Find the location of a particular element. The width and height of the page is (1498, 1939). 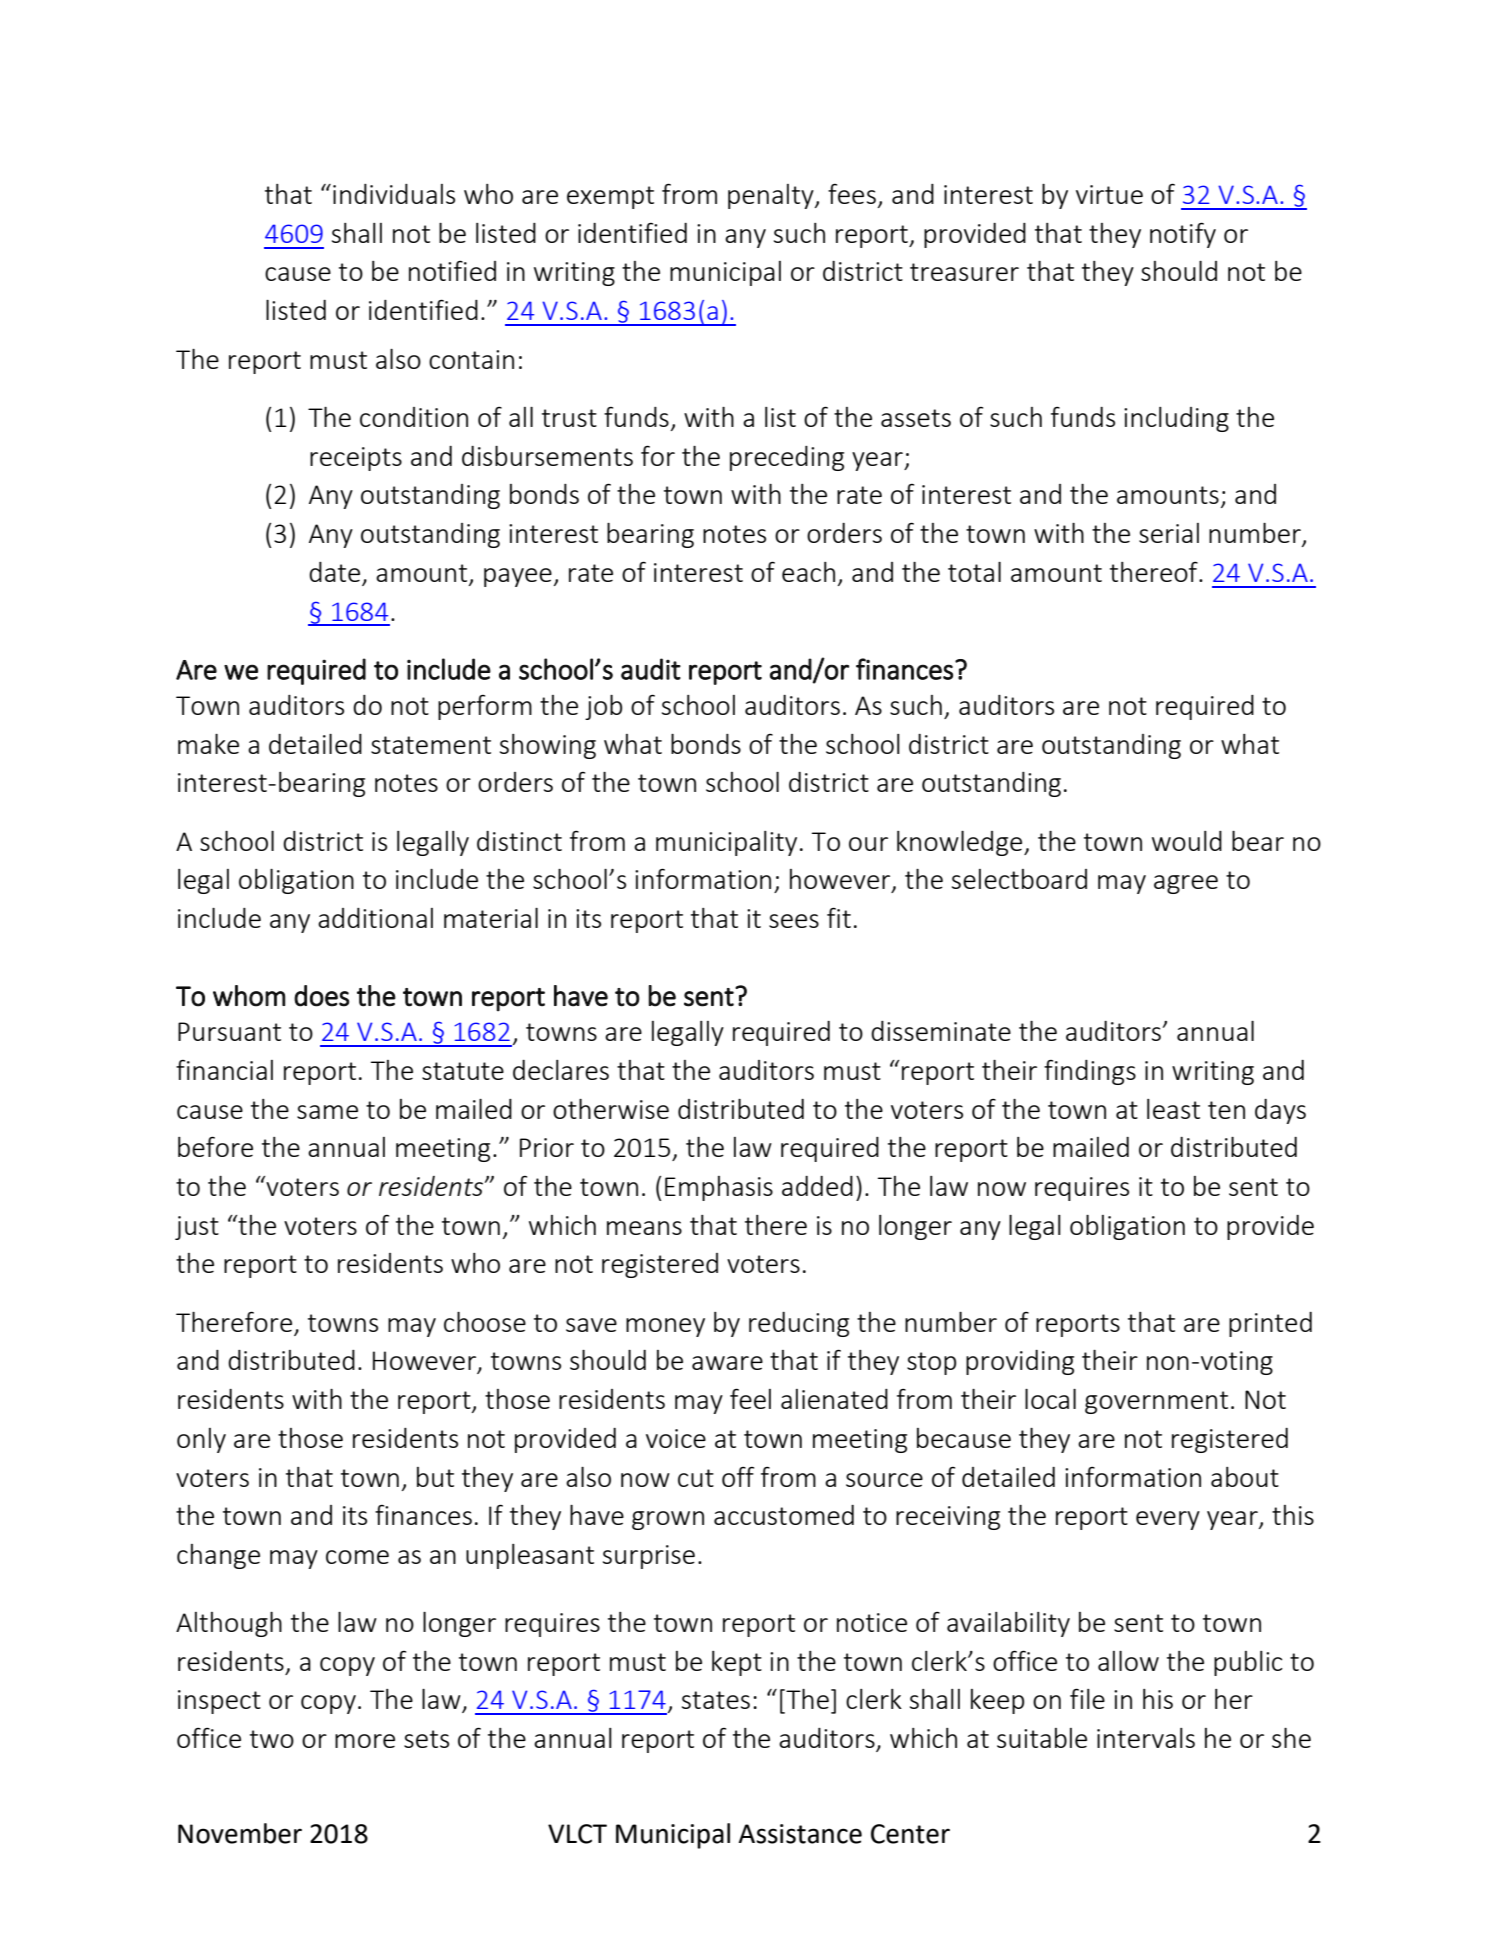

only is located at coordinates (201, 1440).
